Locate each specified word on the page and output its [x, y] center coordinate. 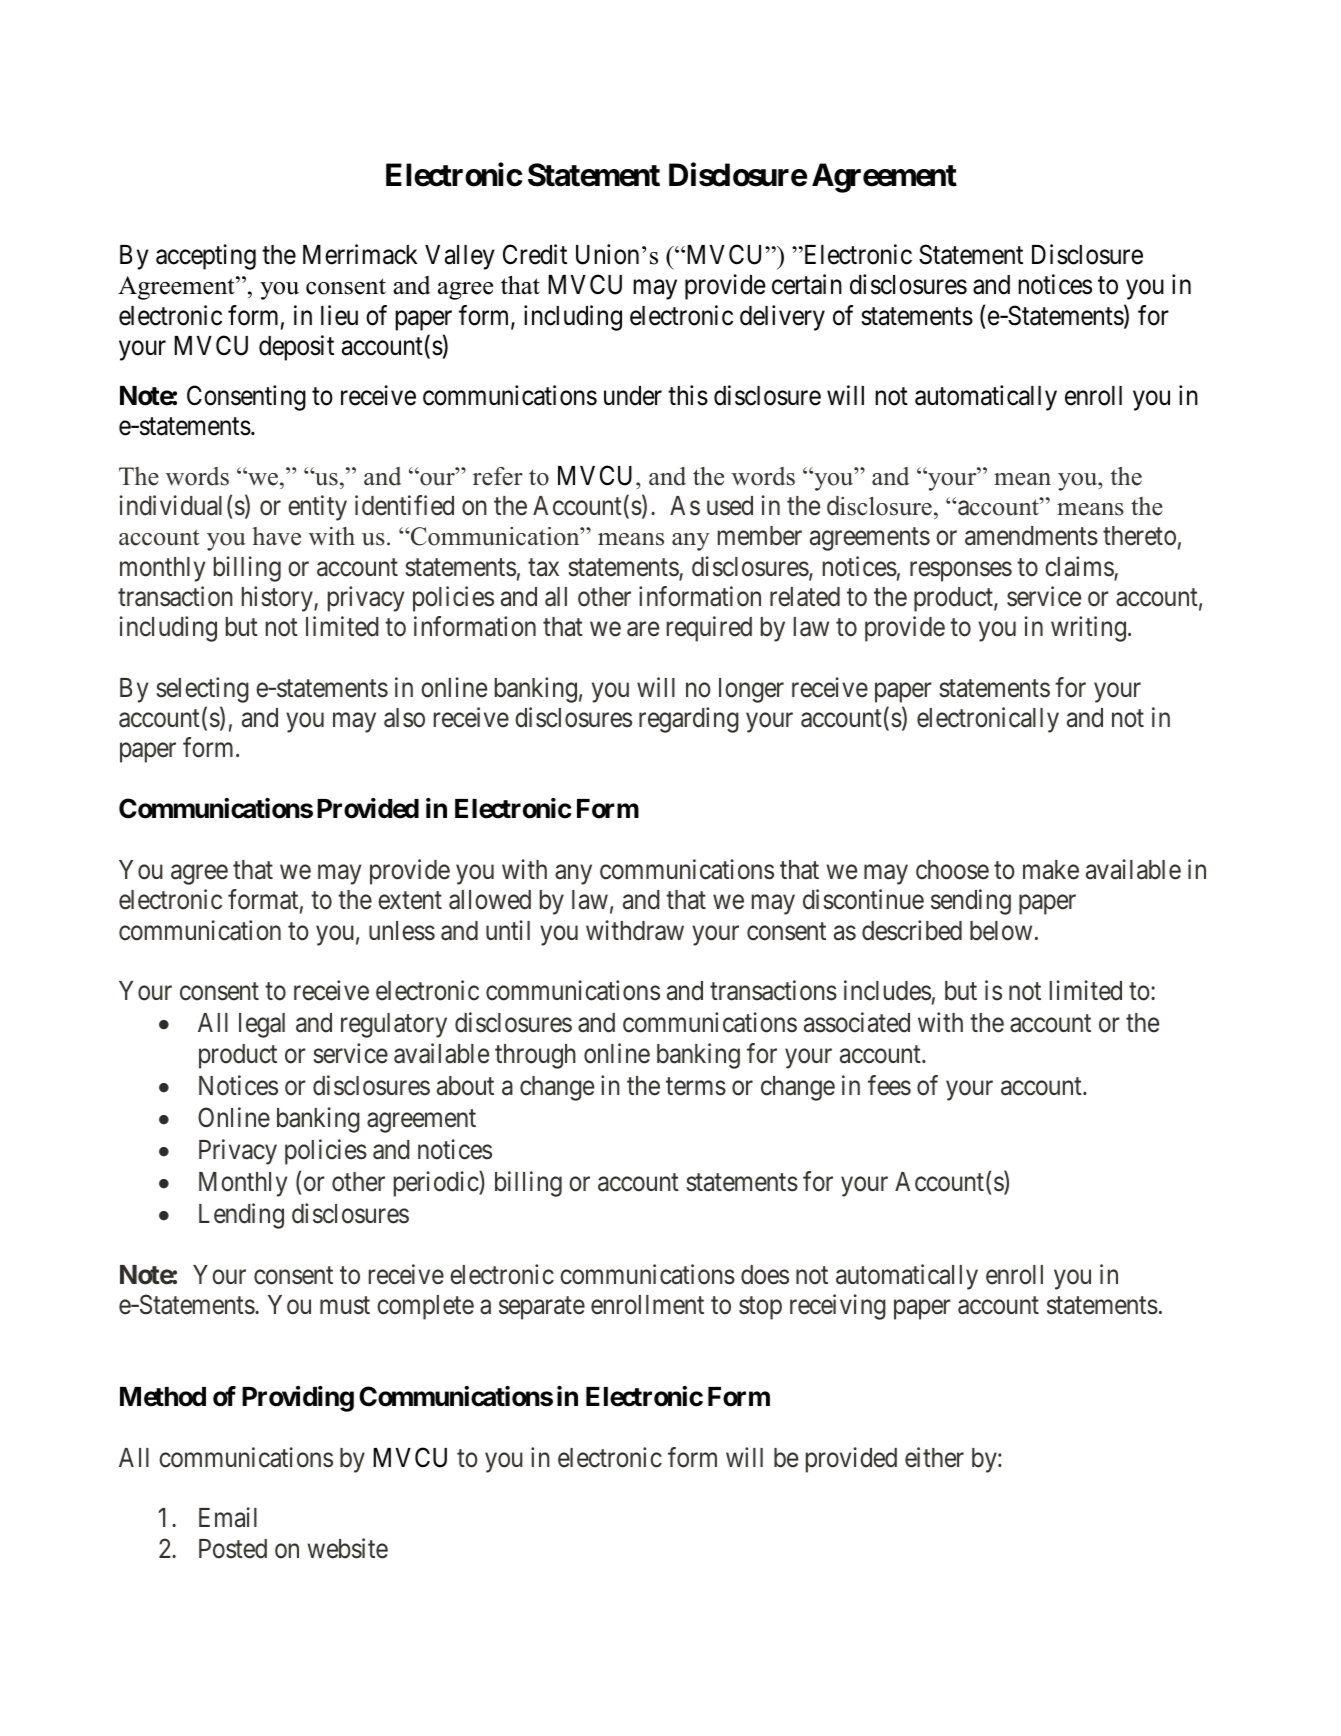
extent [410, 901]
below [1001, 931]
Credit [535, 254]
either [934, 1457]
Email [228, 1517]
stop [760, 1308]
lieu [339, 315]
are [643, 629]
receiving [838, 1307]
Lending [241, 1216]
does [765, 1275]
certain [807, 284]
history [278, 599]
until [508, 930]
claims [1080, 567]
